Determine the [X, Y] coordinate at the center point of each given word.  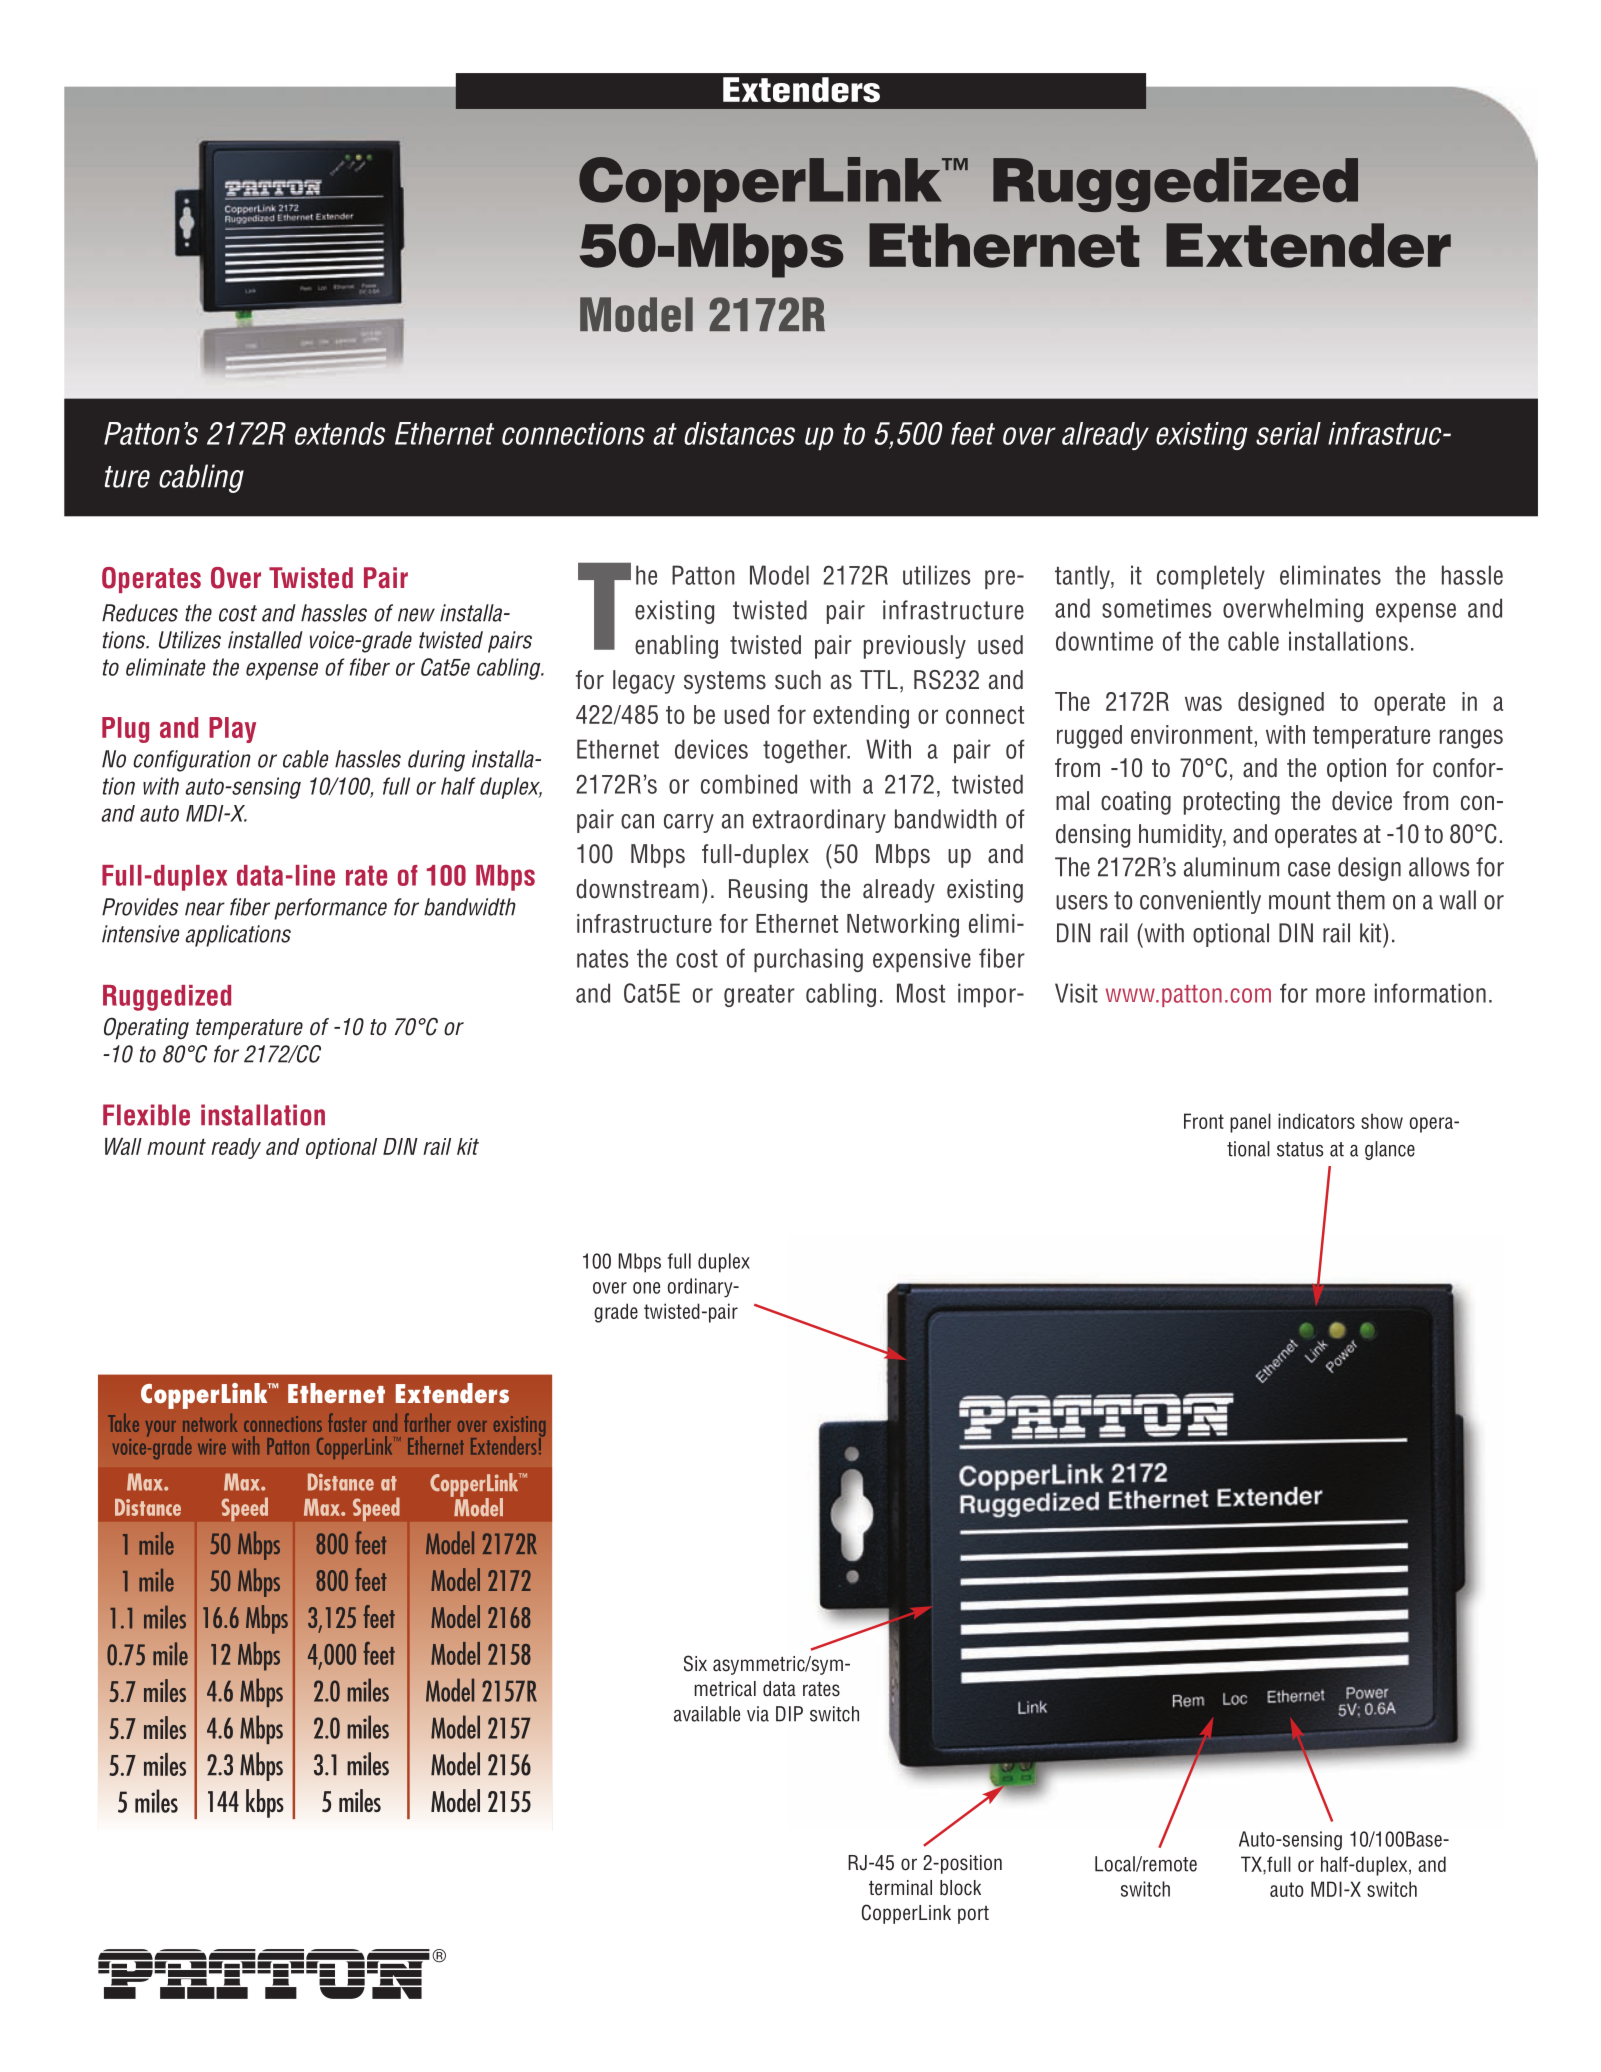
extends [340, 433]
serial [1288, 433]
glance [1390, 1150]
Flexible [146, 1115]
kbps [265, 1803]
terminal [900, 1888]
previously [915, 647]
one [646, 1288]
